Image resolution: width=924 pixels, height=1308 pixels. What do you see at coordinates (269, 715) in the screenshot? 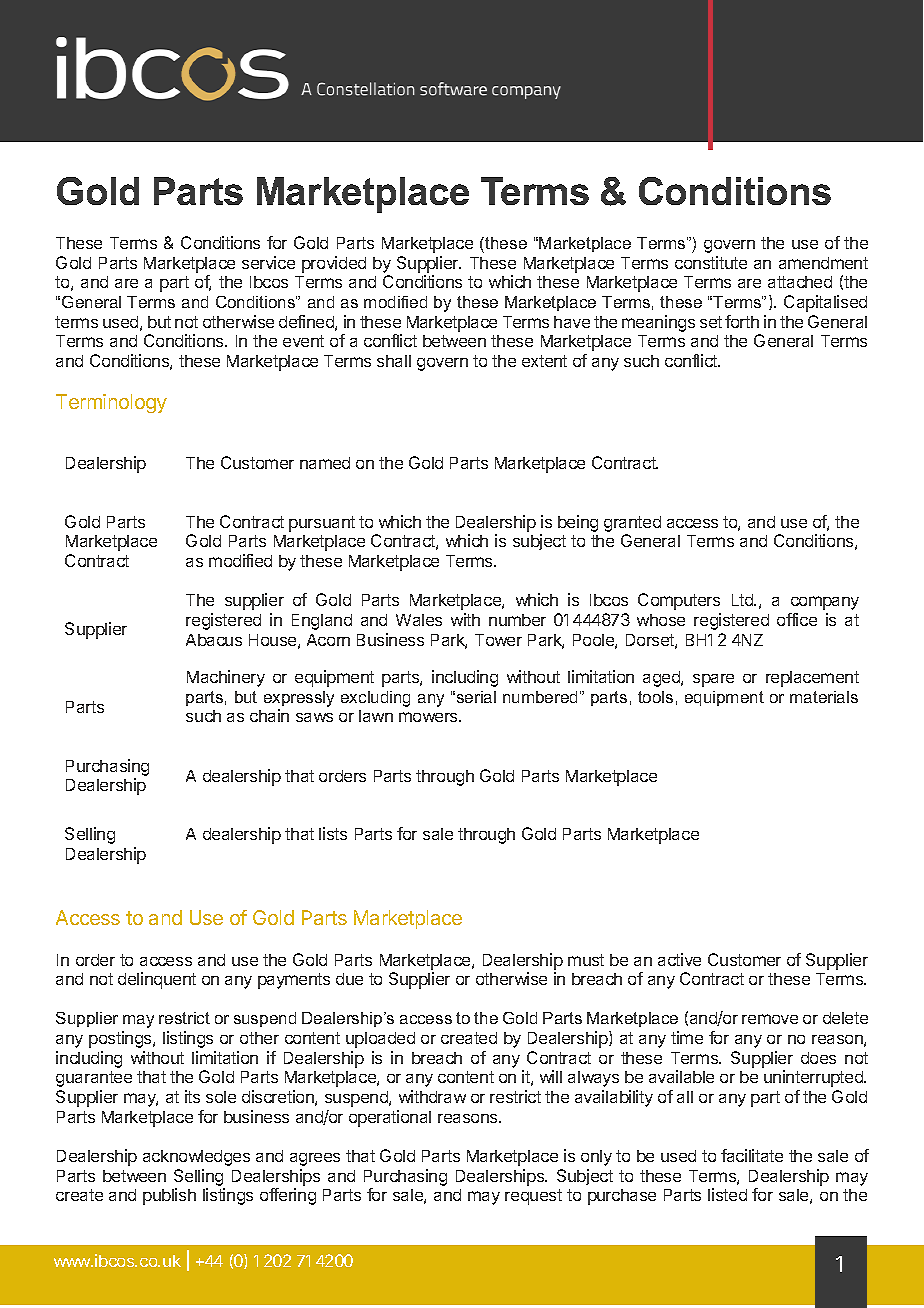
I see `chain` at bounding box center [269, 715].
